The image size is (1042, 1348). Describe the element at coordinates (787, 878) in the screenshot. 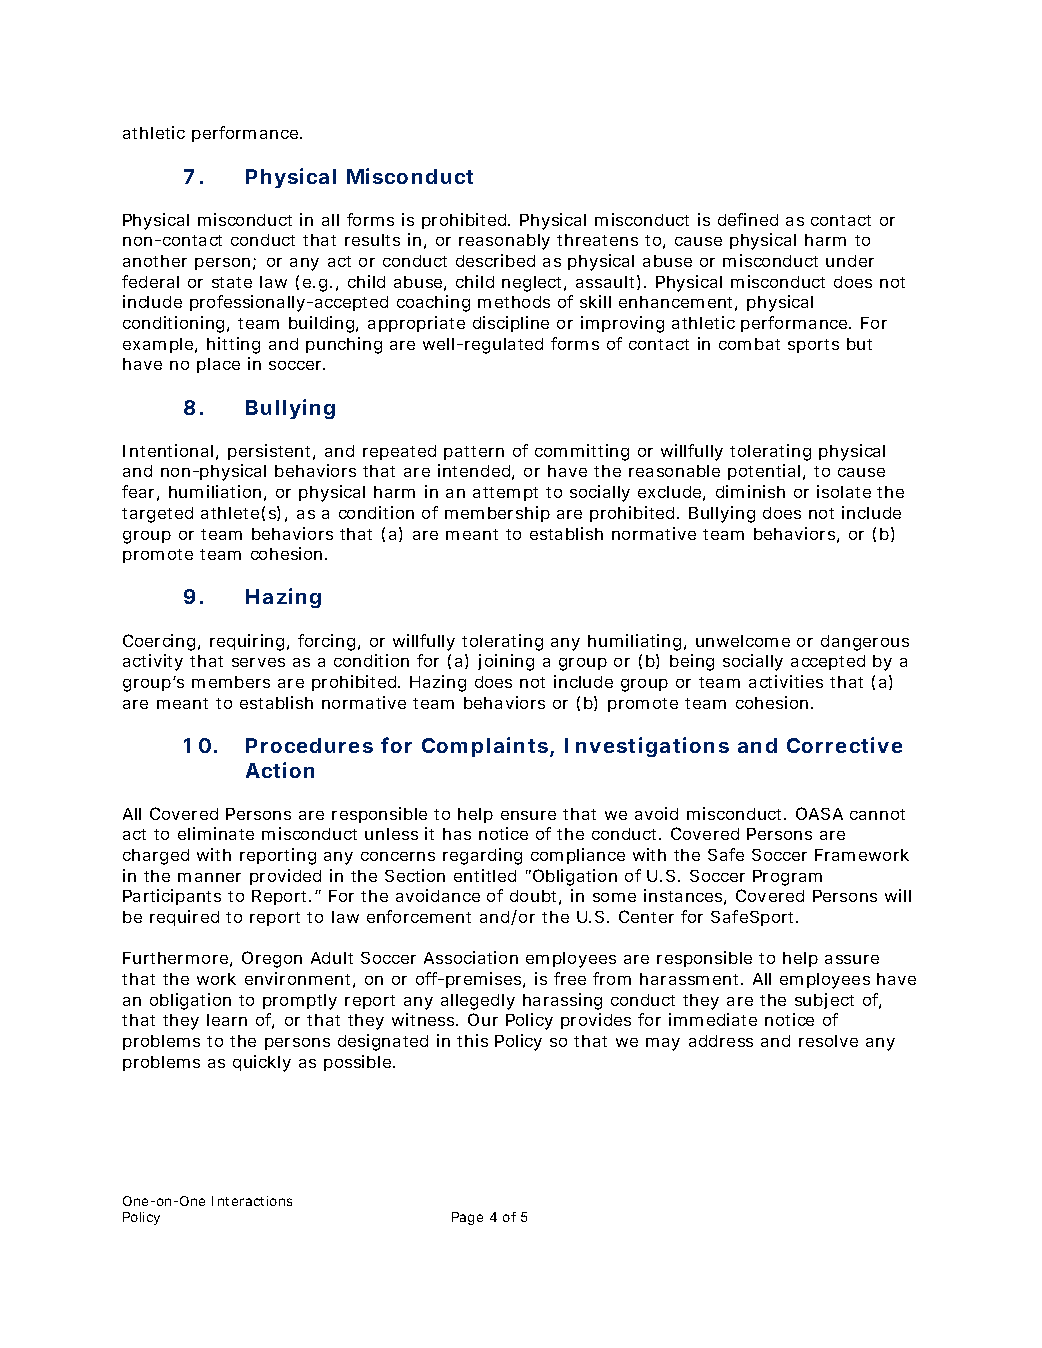

I see `Program` at that location.
